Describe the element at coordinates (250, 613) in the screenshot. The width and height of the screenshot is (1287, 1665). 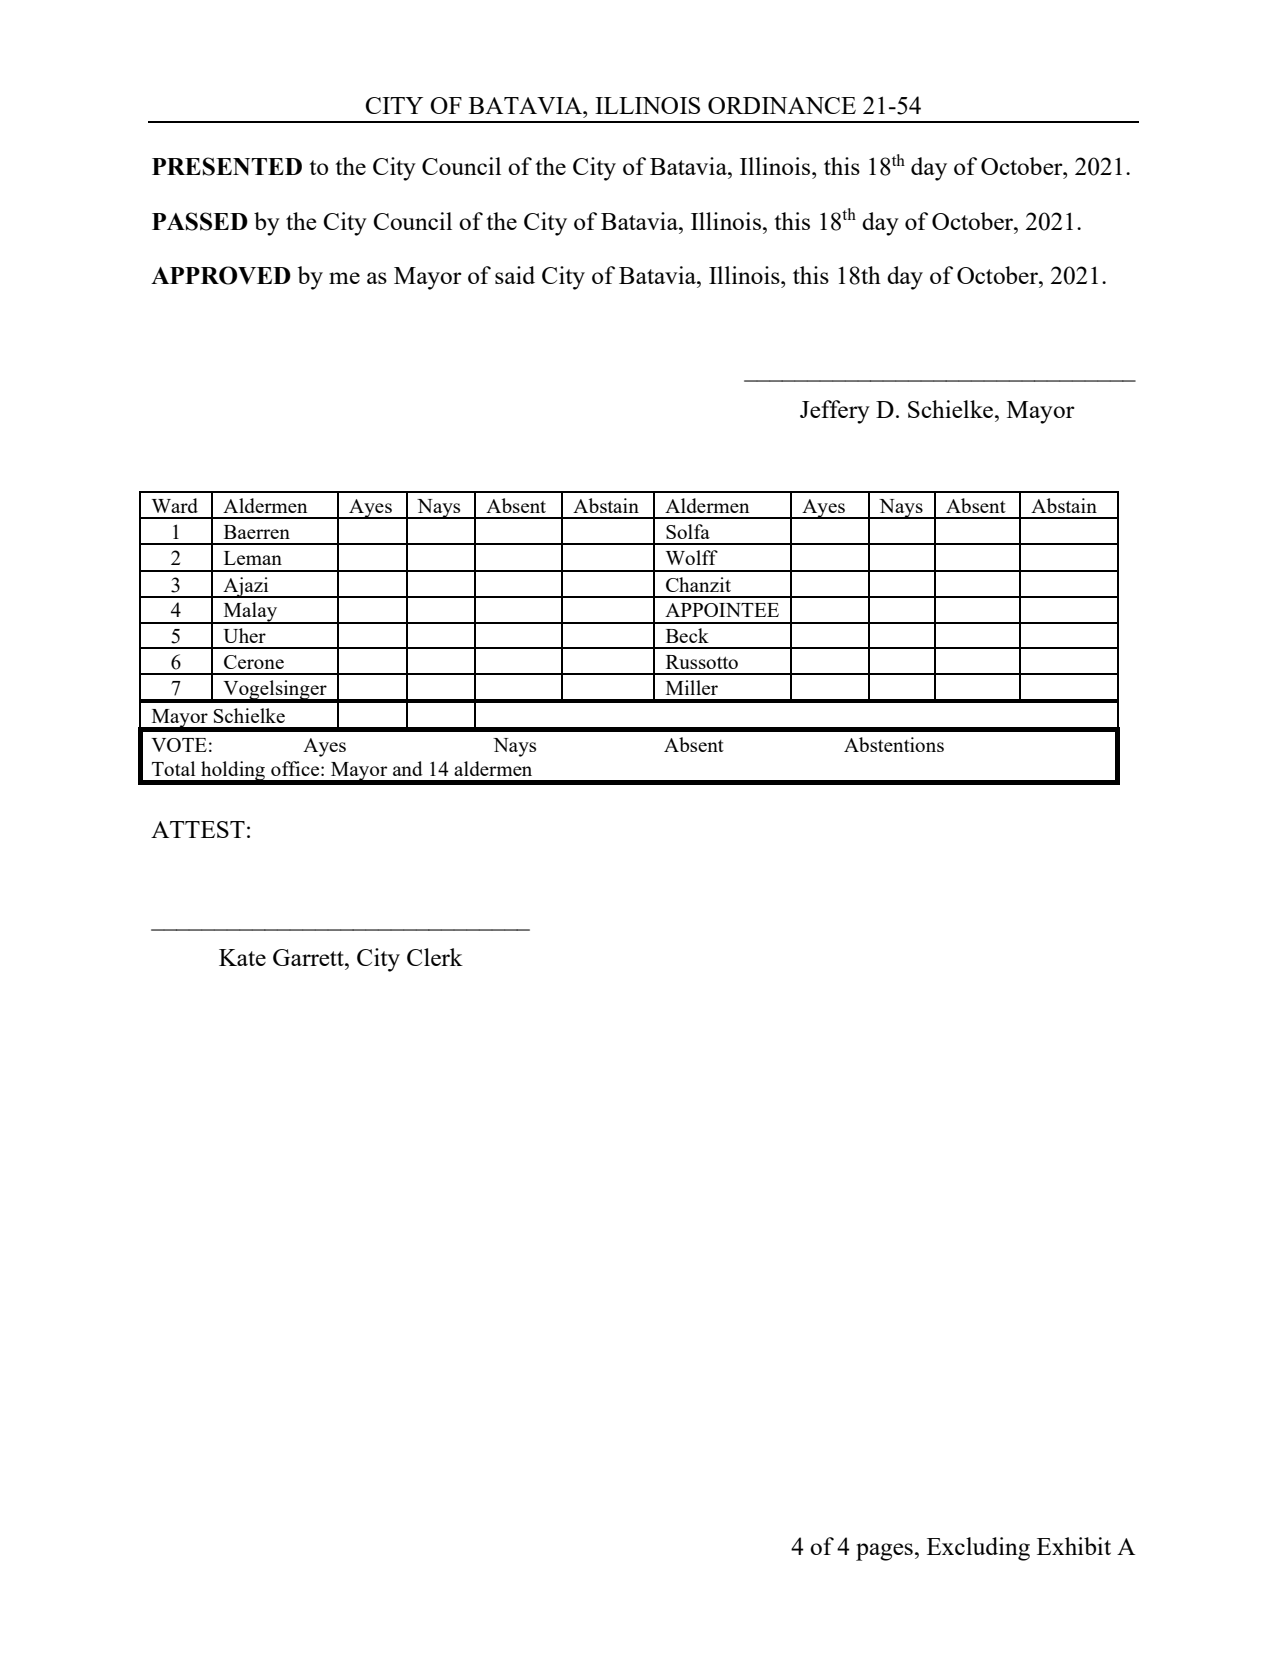
I see `Malay` at that location.
